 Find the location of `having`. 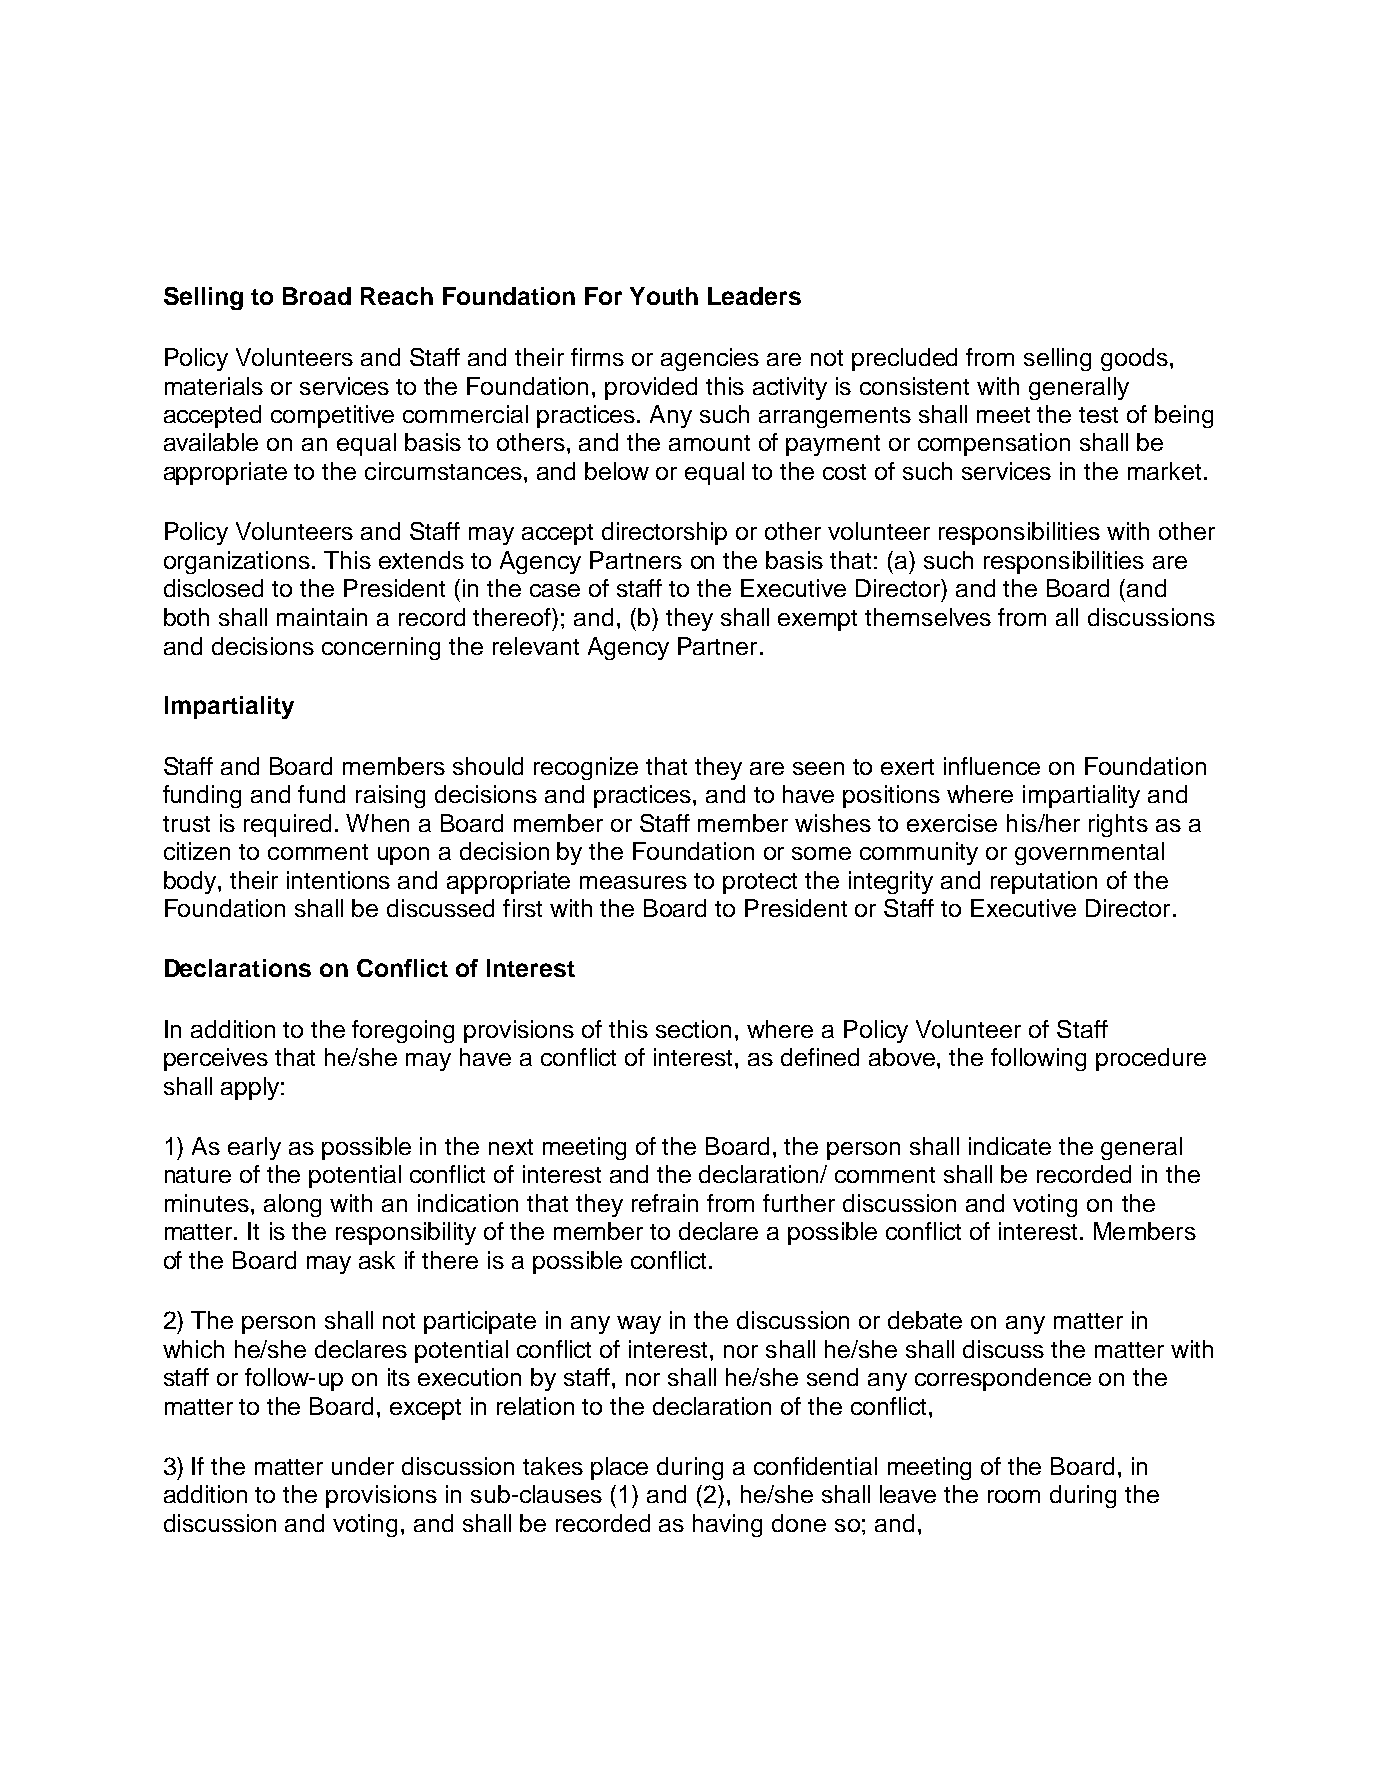

having is located at coordinates (727, 1525).
